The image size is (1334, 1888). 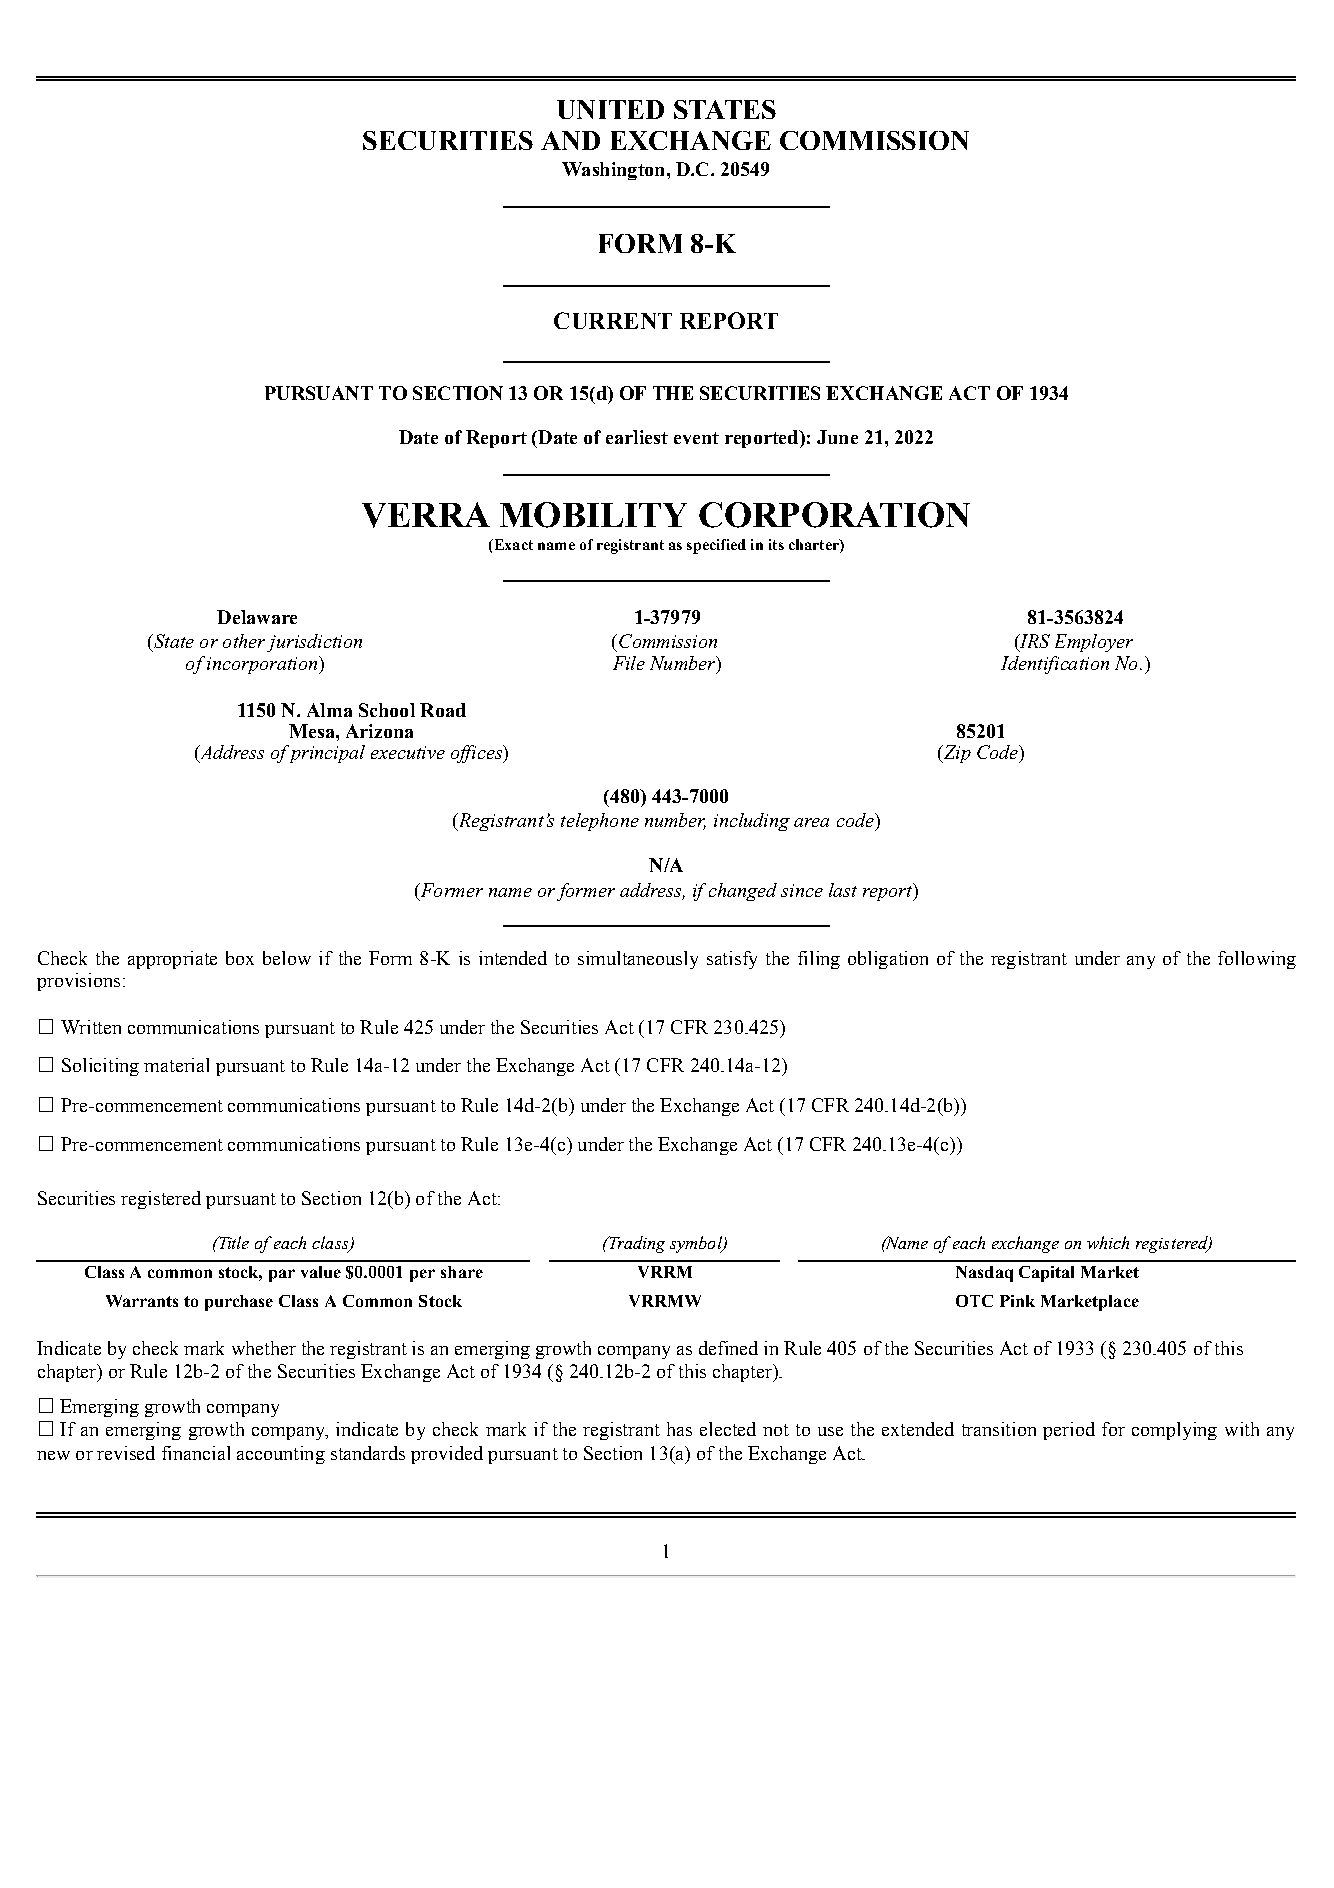 I want to click on period, so click(x=1069, y=1431).
